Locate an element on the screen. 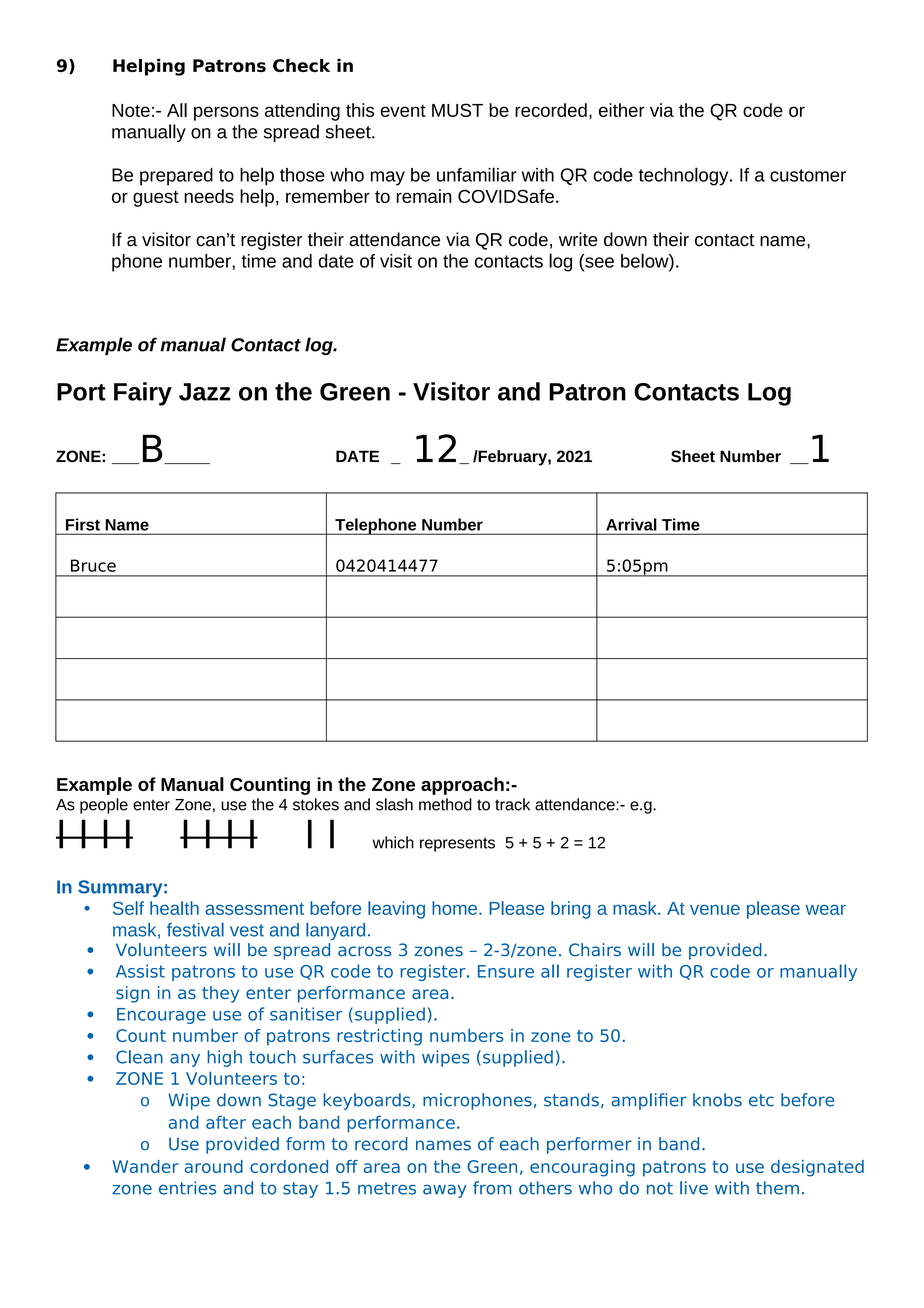  persons is located at coordinates (226, 113).
